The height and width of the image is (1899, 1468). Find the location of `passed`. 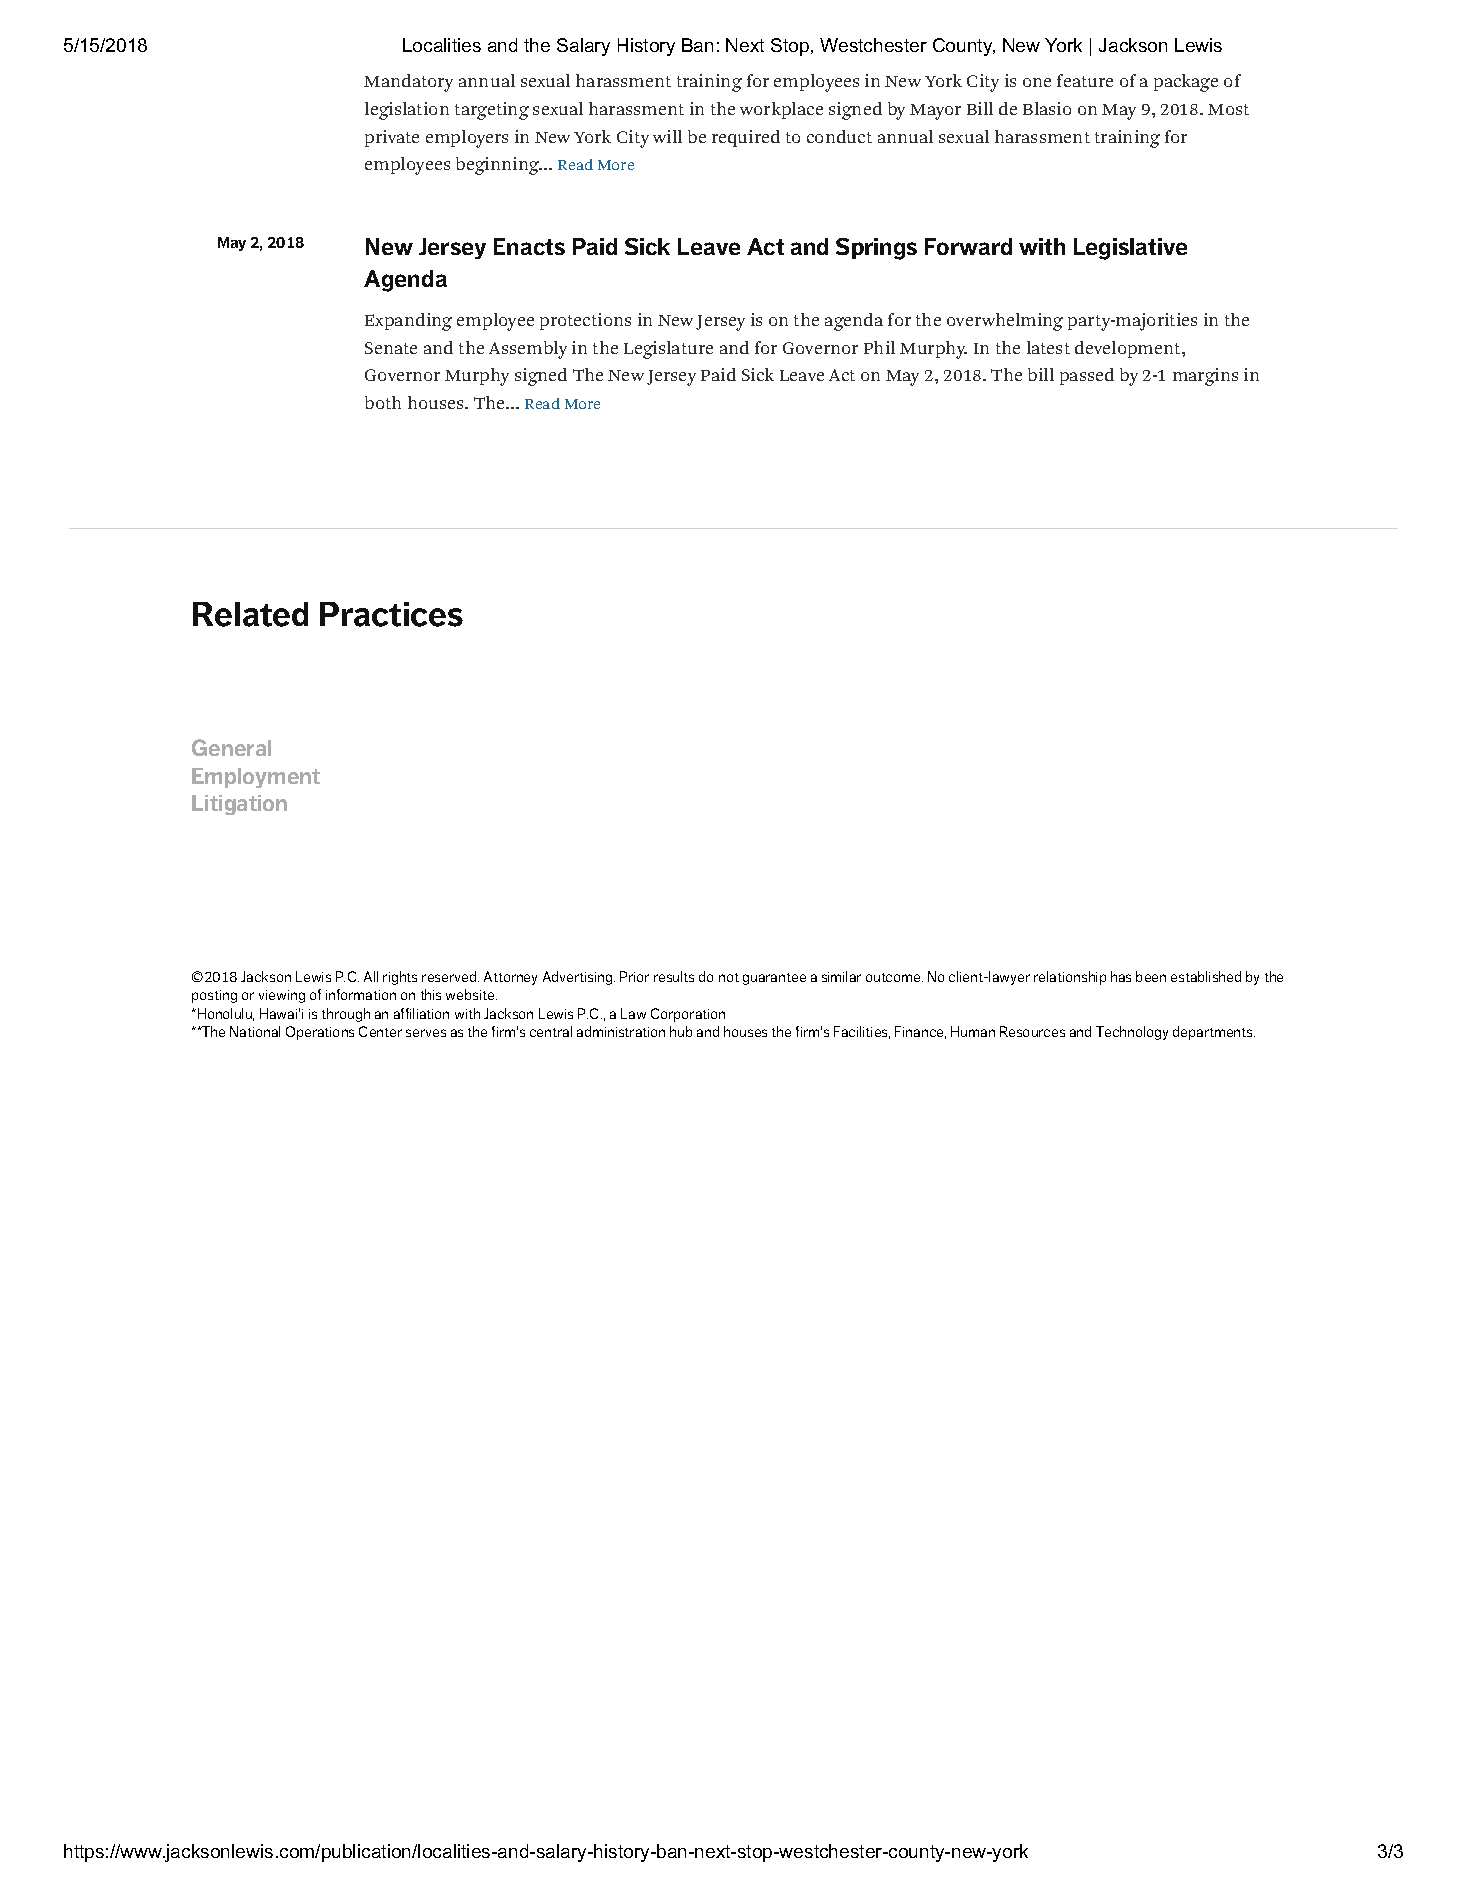

passed is located at coordinates (1087, 376).
